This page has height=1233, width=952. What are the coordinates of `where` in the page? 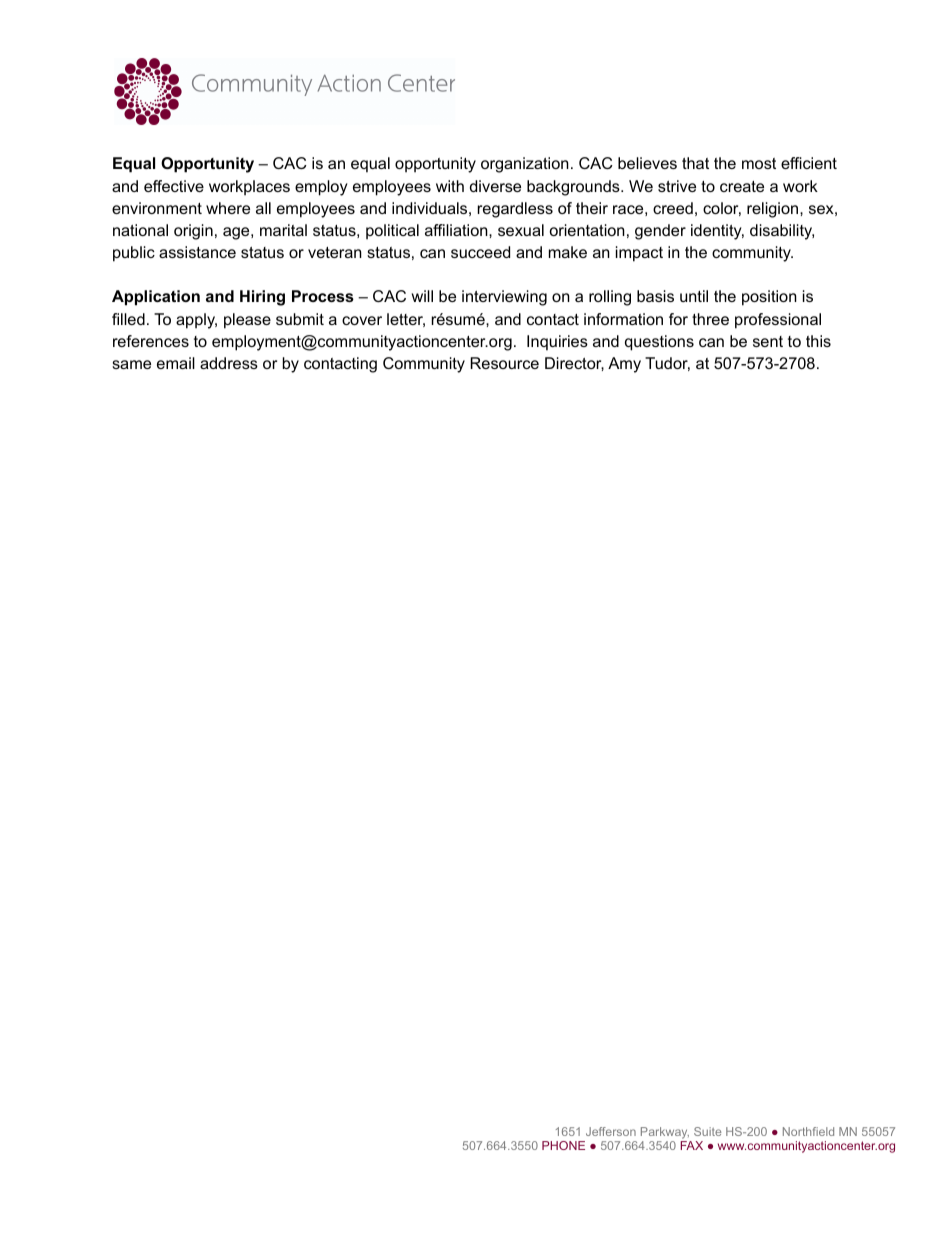 It's located at (228, 208).
